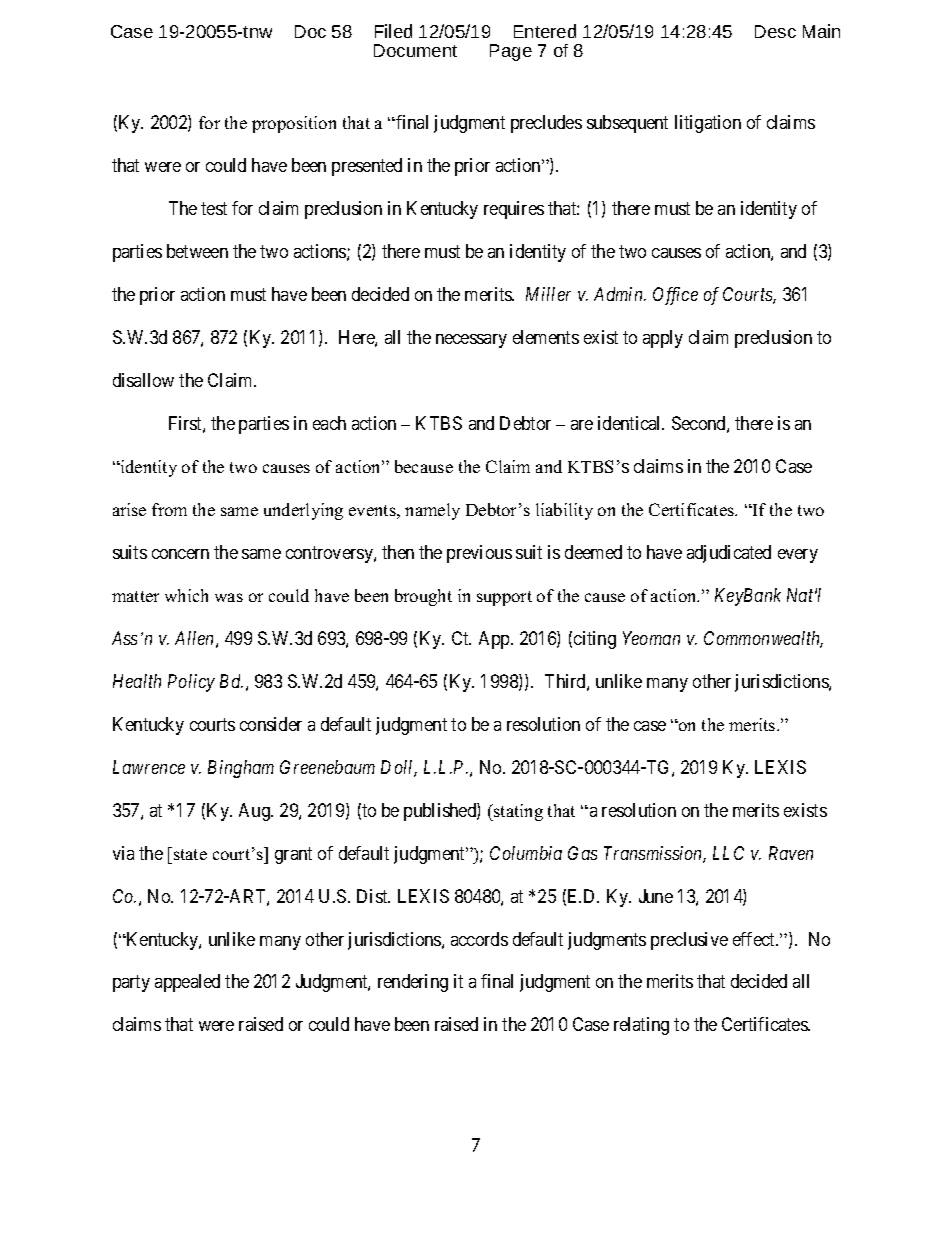  Describe the element at coordinates (631, 423) in the document. I see `identical` at that location.
